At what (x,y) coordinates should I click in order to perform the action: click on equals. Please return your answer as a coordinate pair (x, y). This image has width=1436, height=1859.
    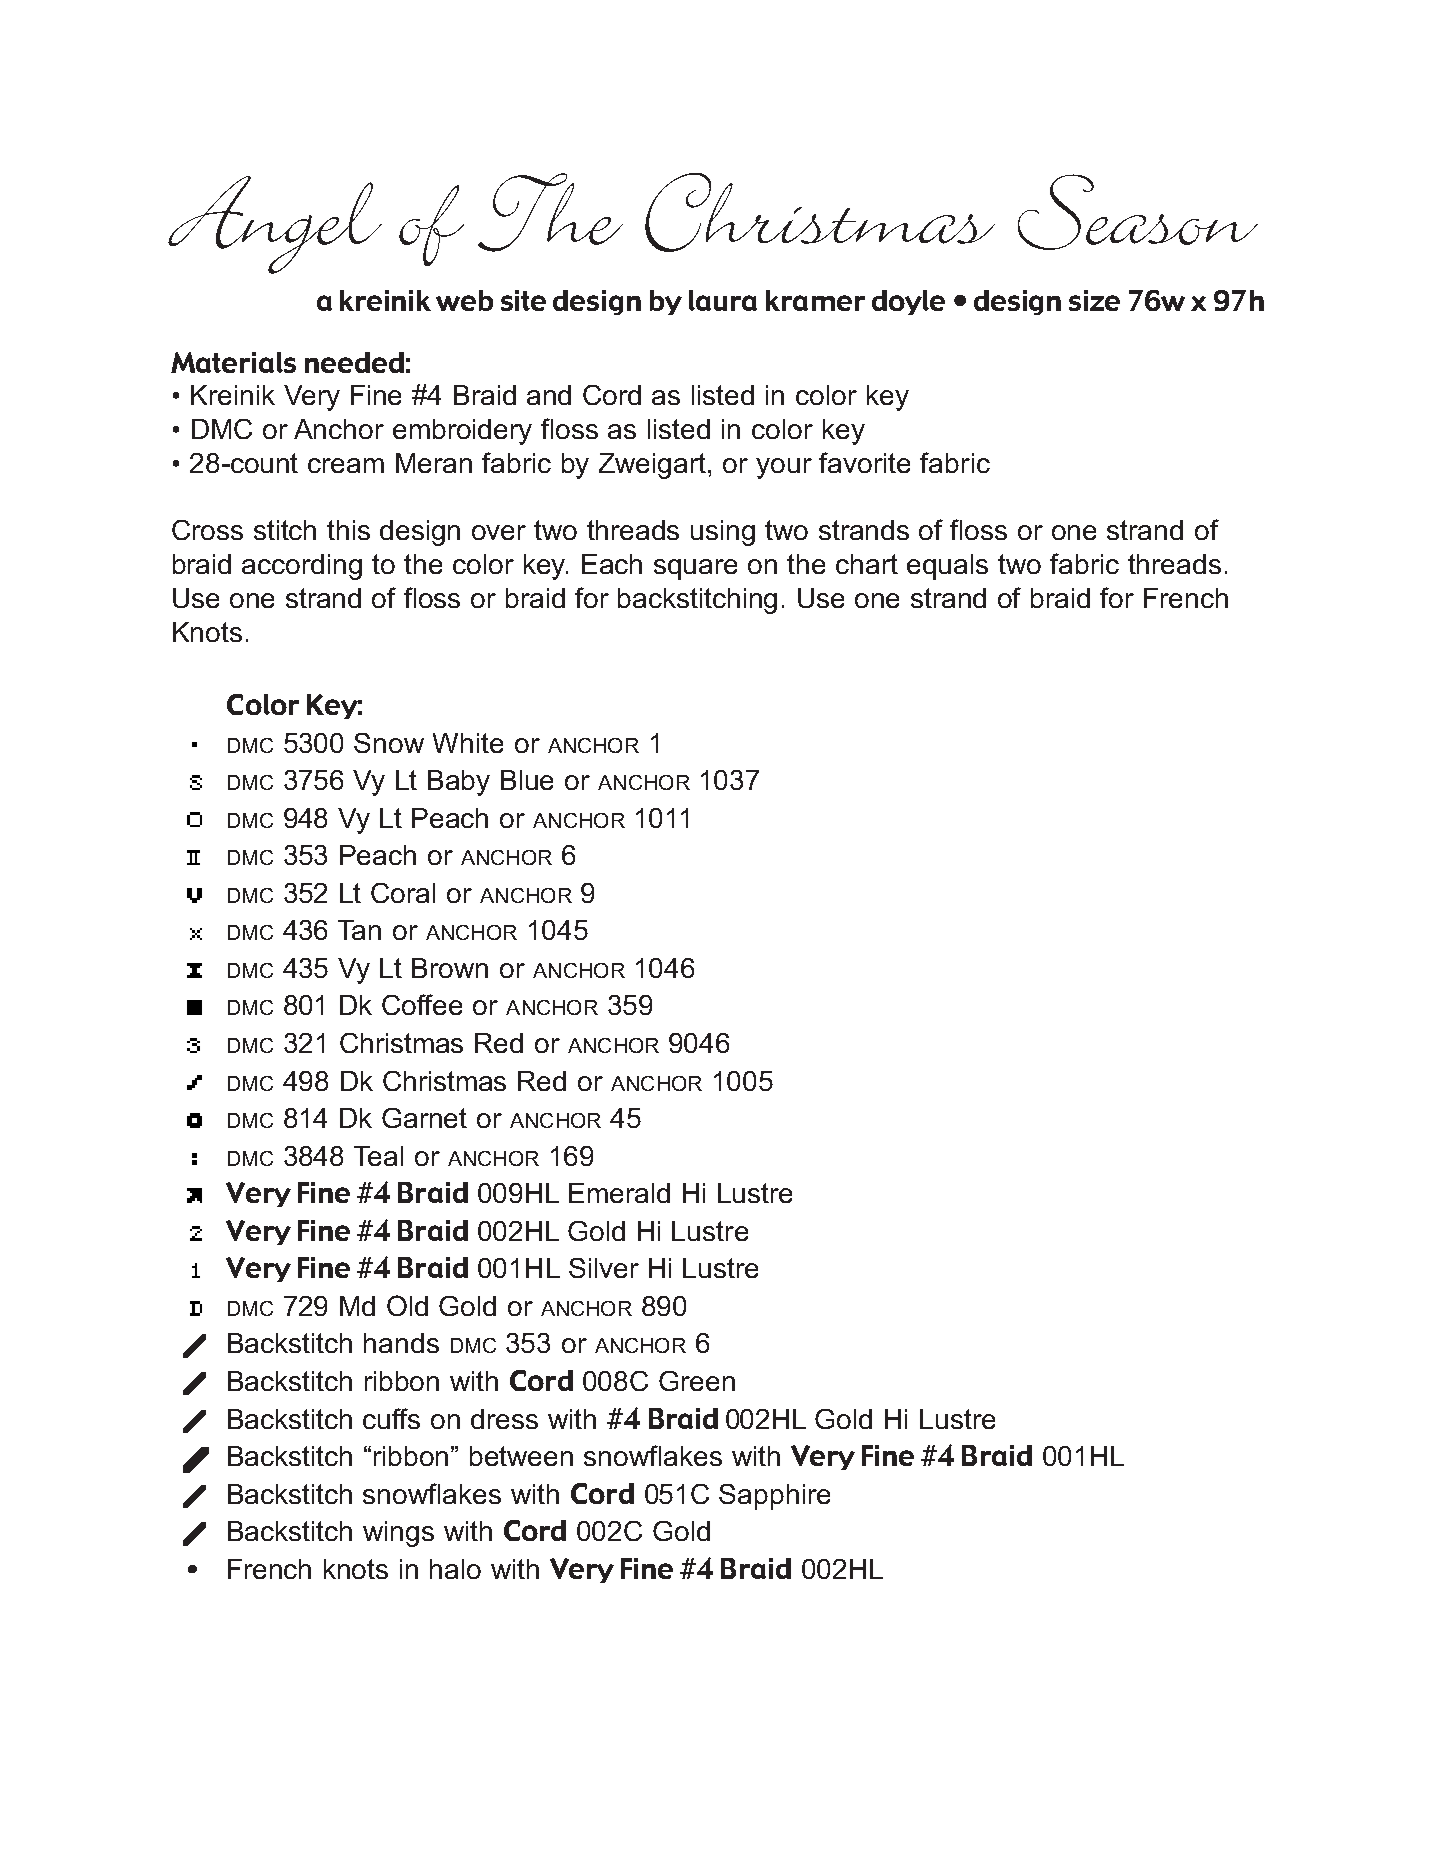
    Looking at the image, I should click on (947, 567).
